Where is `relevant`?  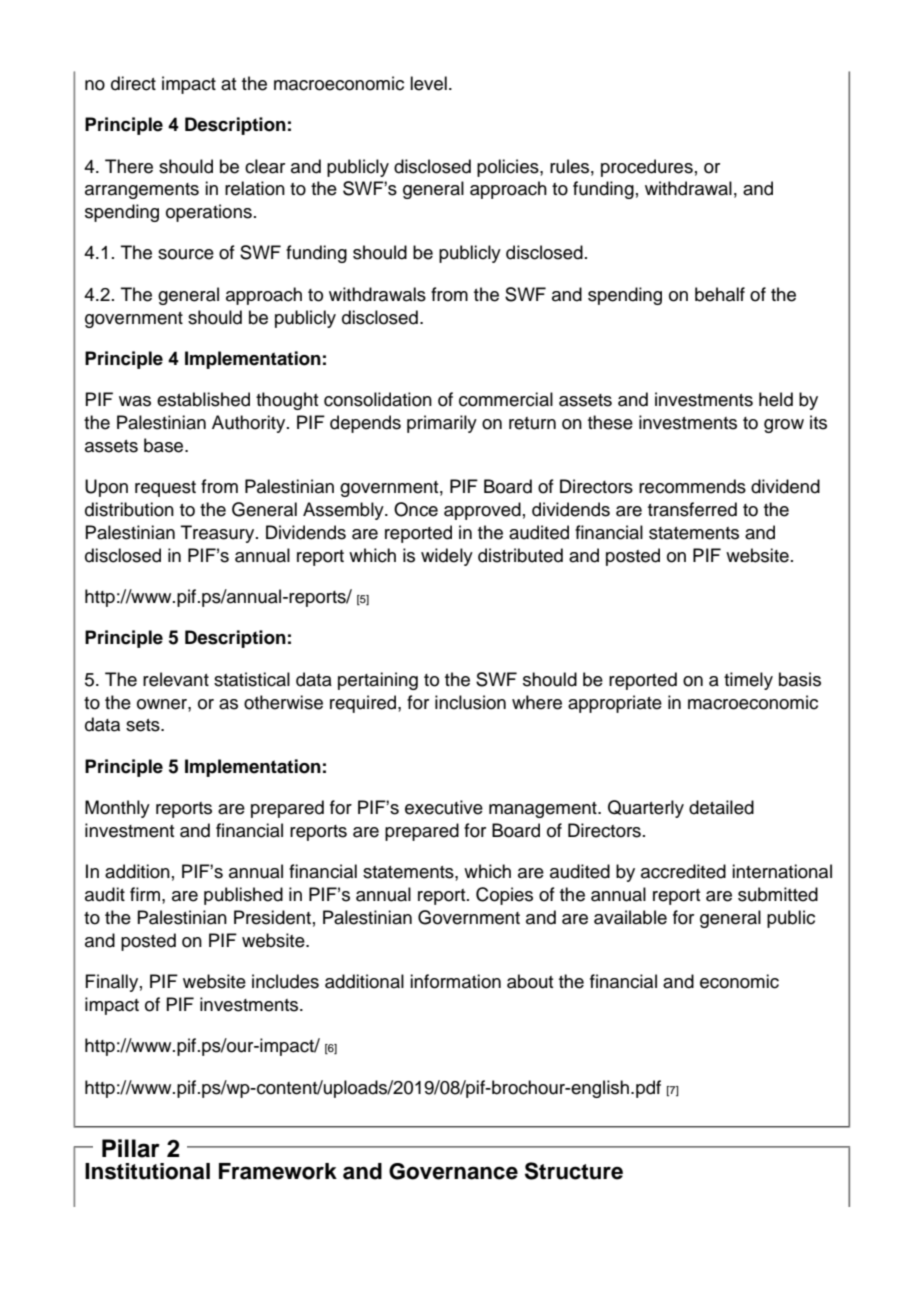 relevant is located at coordinates (176, 679).
